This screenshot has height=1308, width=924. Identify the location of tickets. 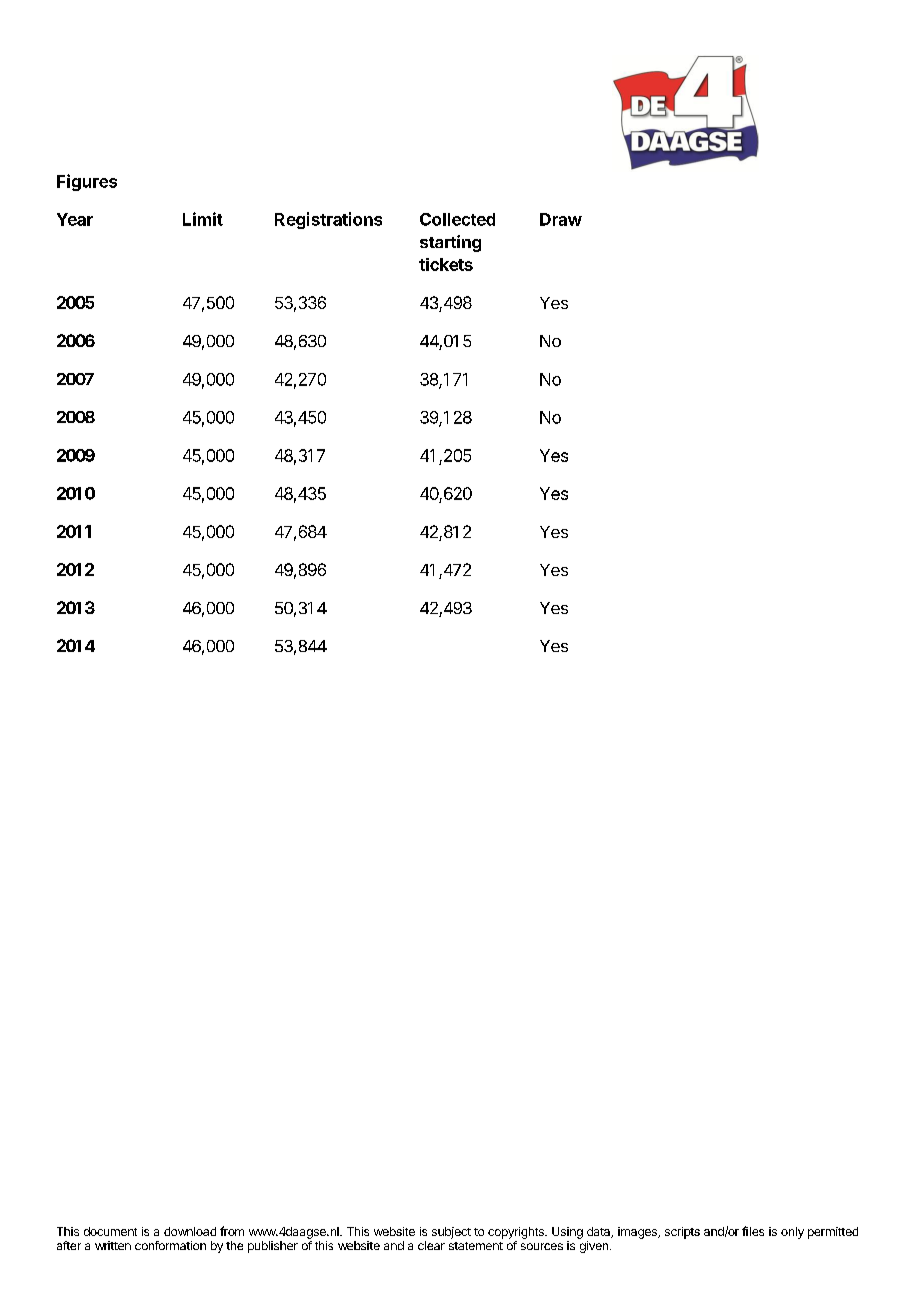
(446, 264).
